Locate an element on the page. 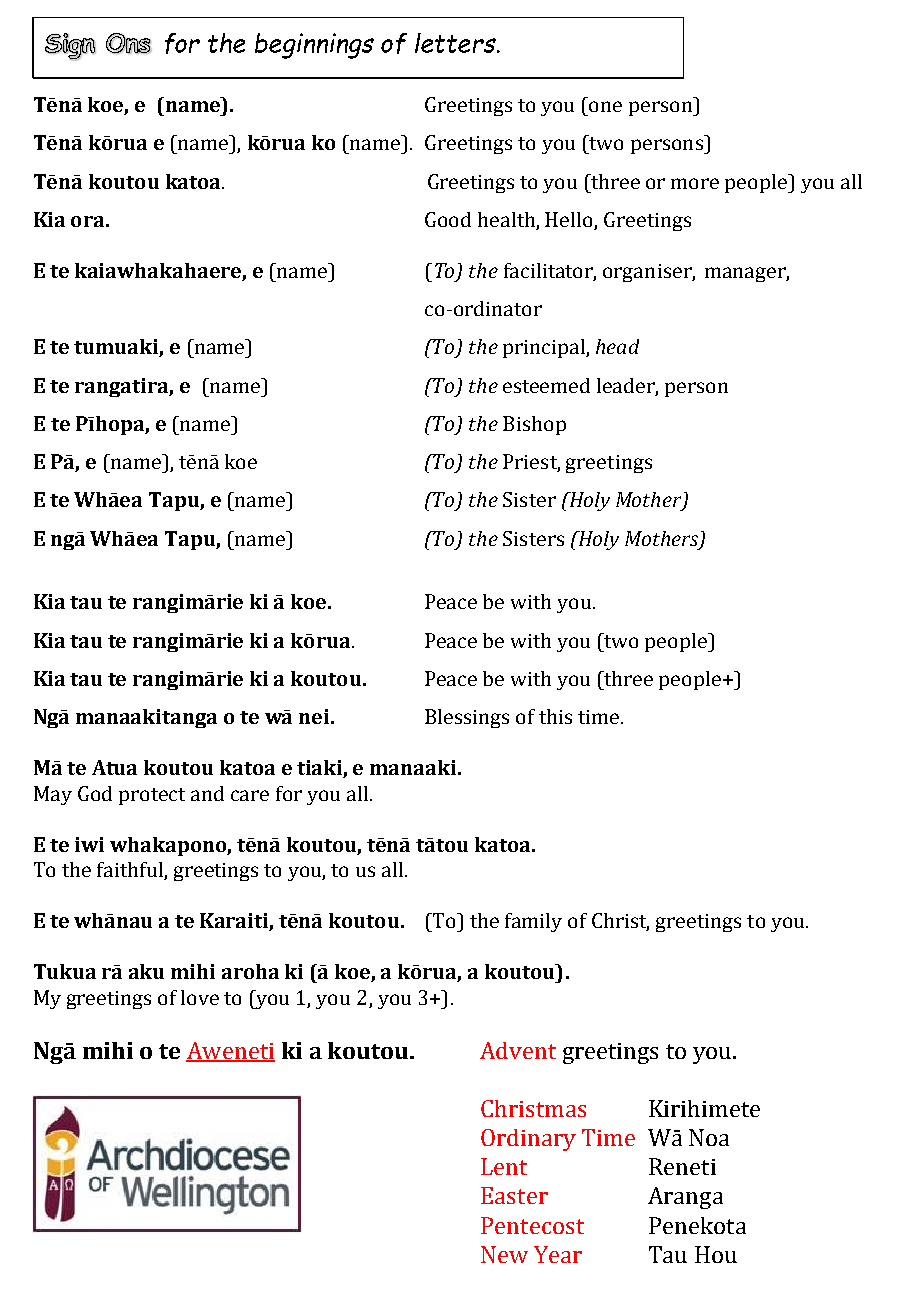 The width and height of the page is (924, 1308). beginnings is located at coordinates (314, 46).
